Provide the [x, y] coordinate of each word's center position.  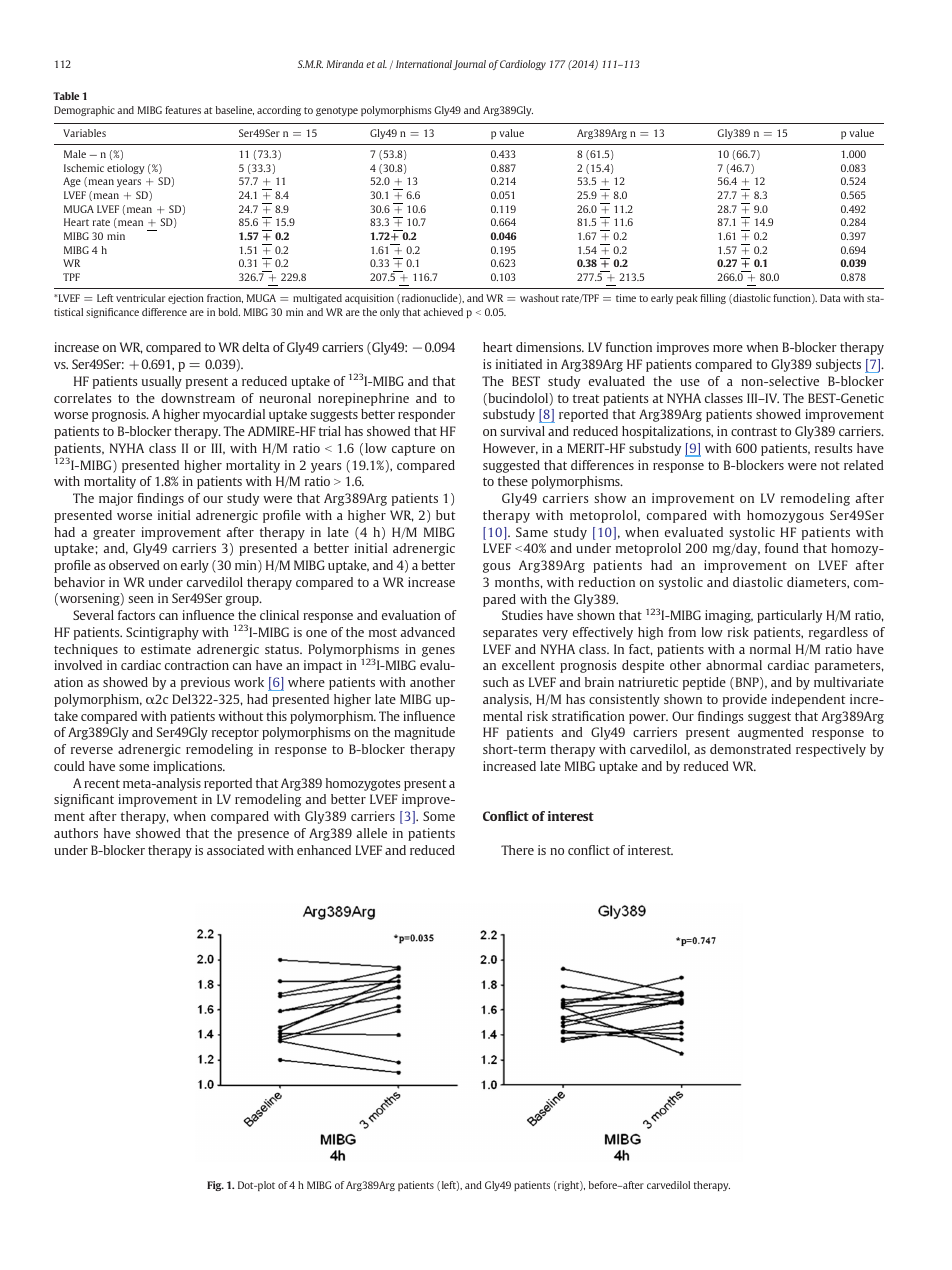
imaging [729, 616]
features [183, 110]
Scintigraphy [162, 633]
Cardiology [523, 65]
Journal [469, 65]
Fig [215, 1186]
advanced [428, 632]
